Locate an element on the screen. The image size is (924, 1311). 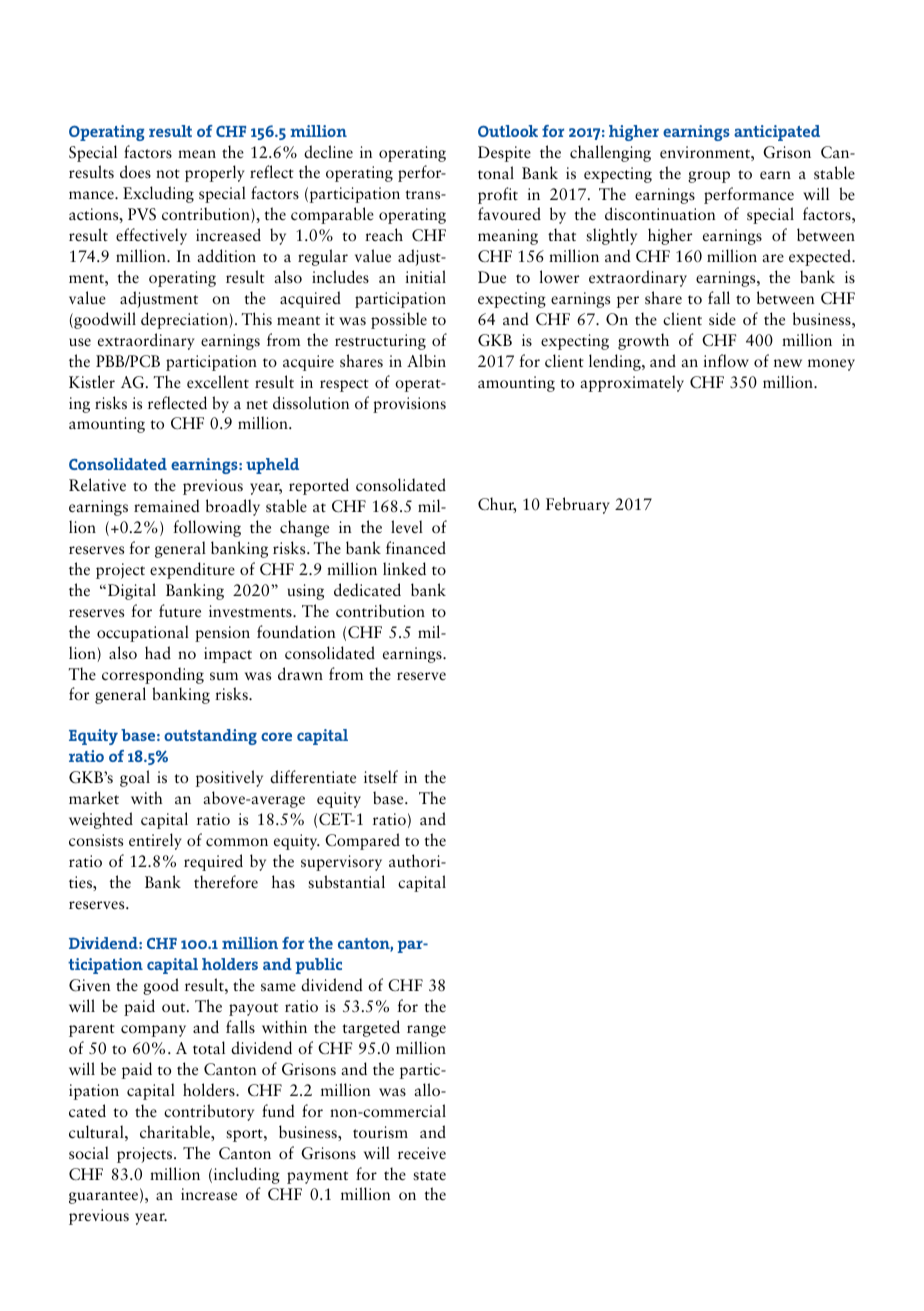
receive is located at coordinates (422, 1153).
